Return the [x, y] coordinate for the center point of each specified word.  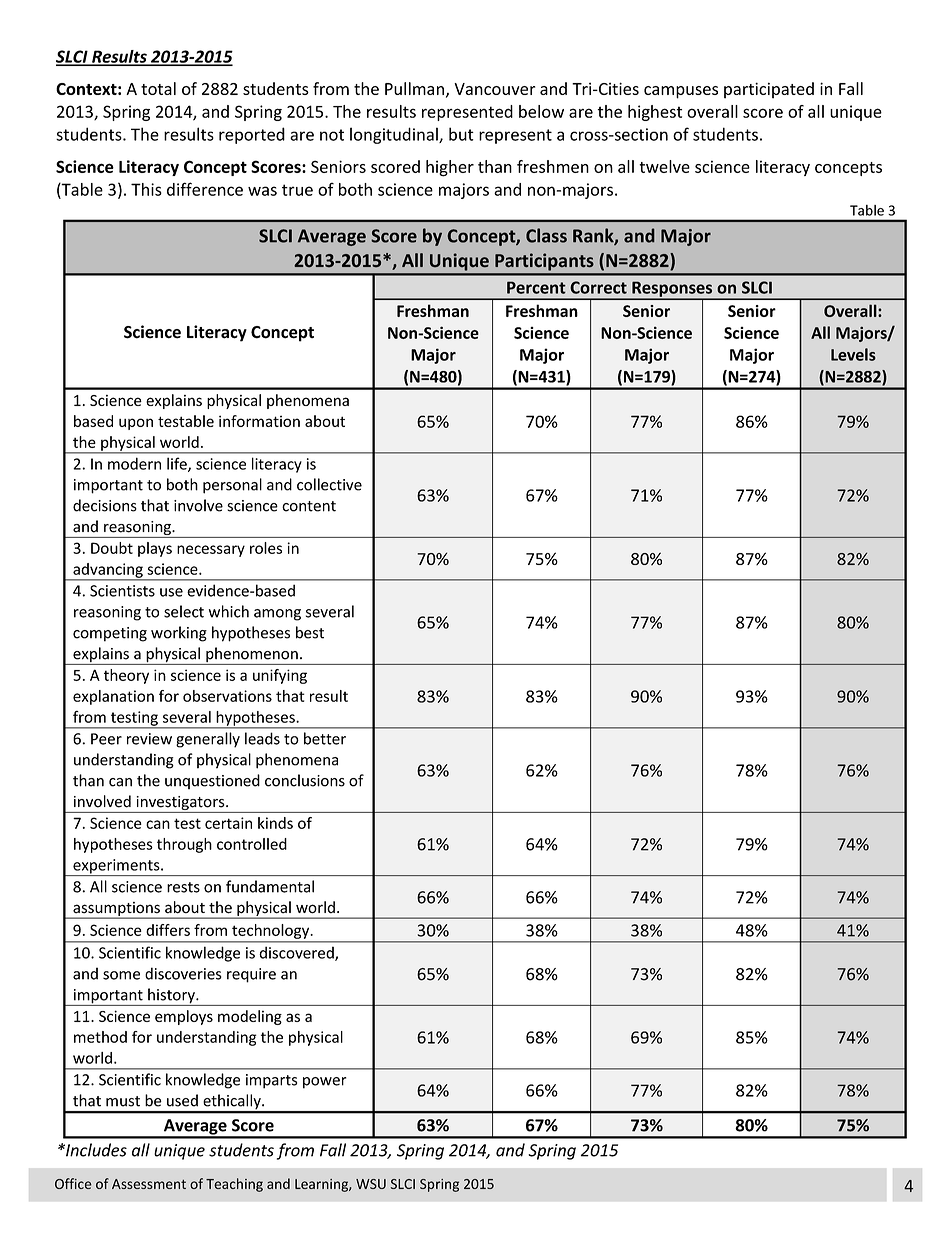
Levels [853, 354]
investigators [180, 804]
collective [329, 484]
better [325, 738]
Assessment [149, 1184]
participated [769, 90]
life [178, 464]
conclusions [305, 780]
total [158, 88]
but [461, 134]
